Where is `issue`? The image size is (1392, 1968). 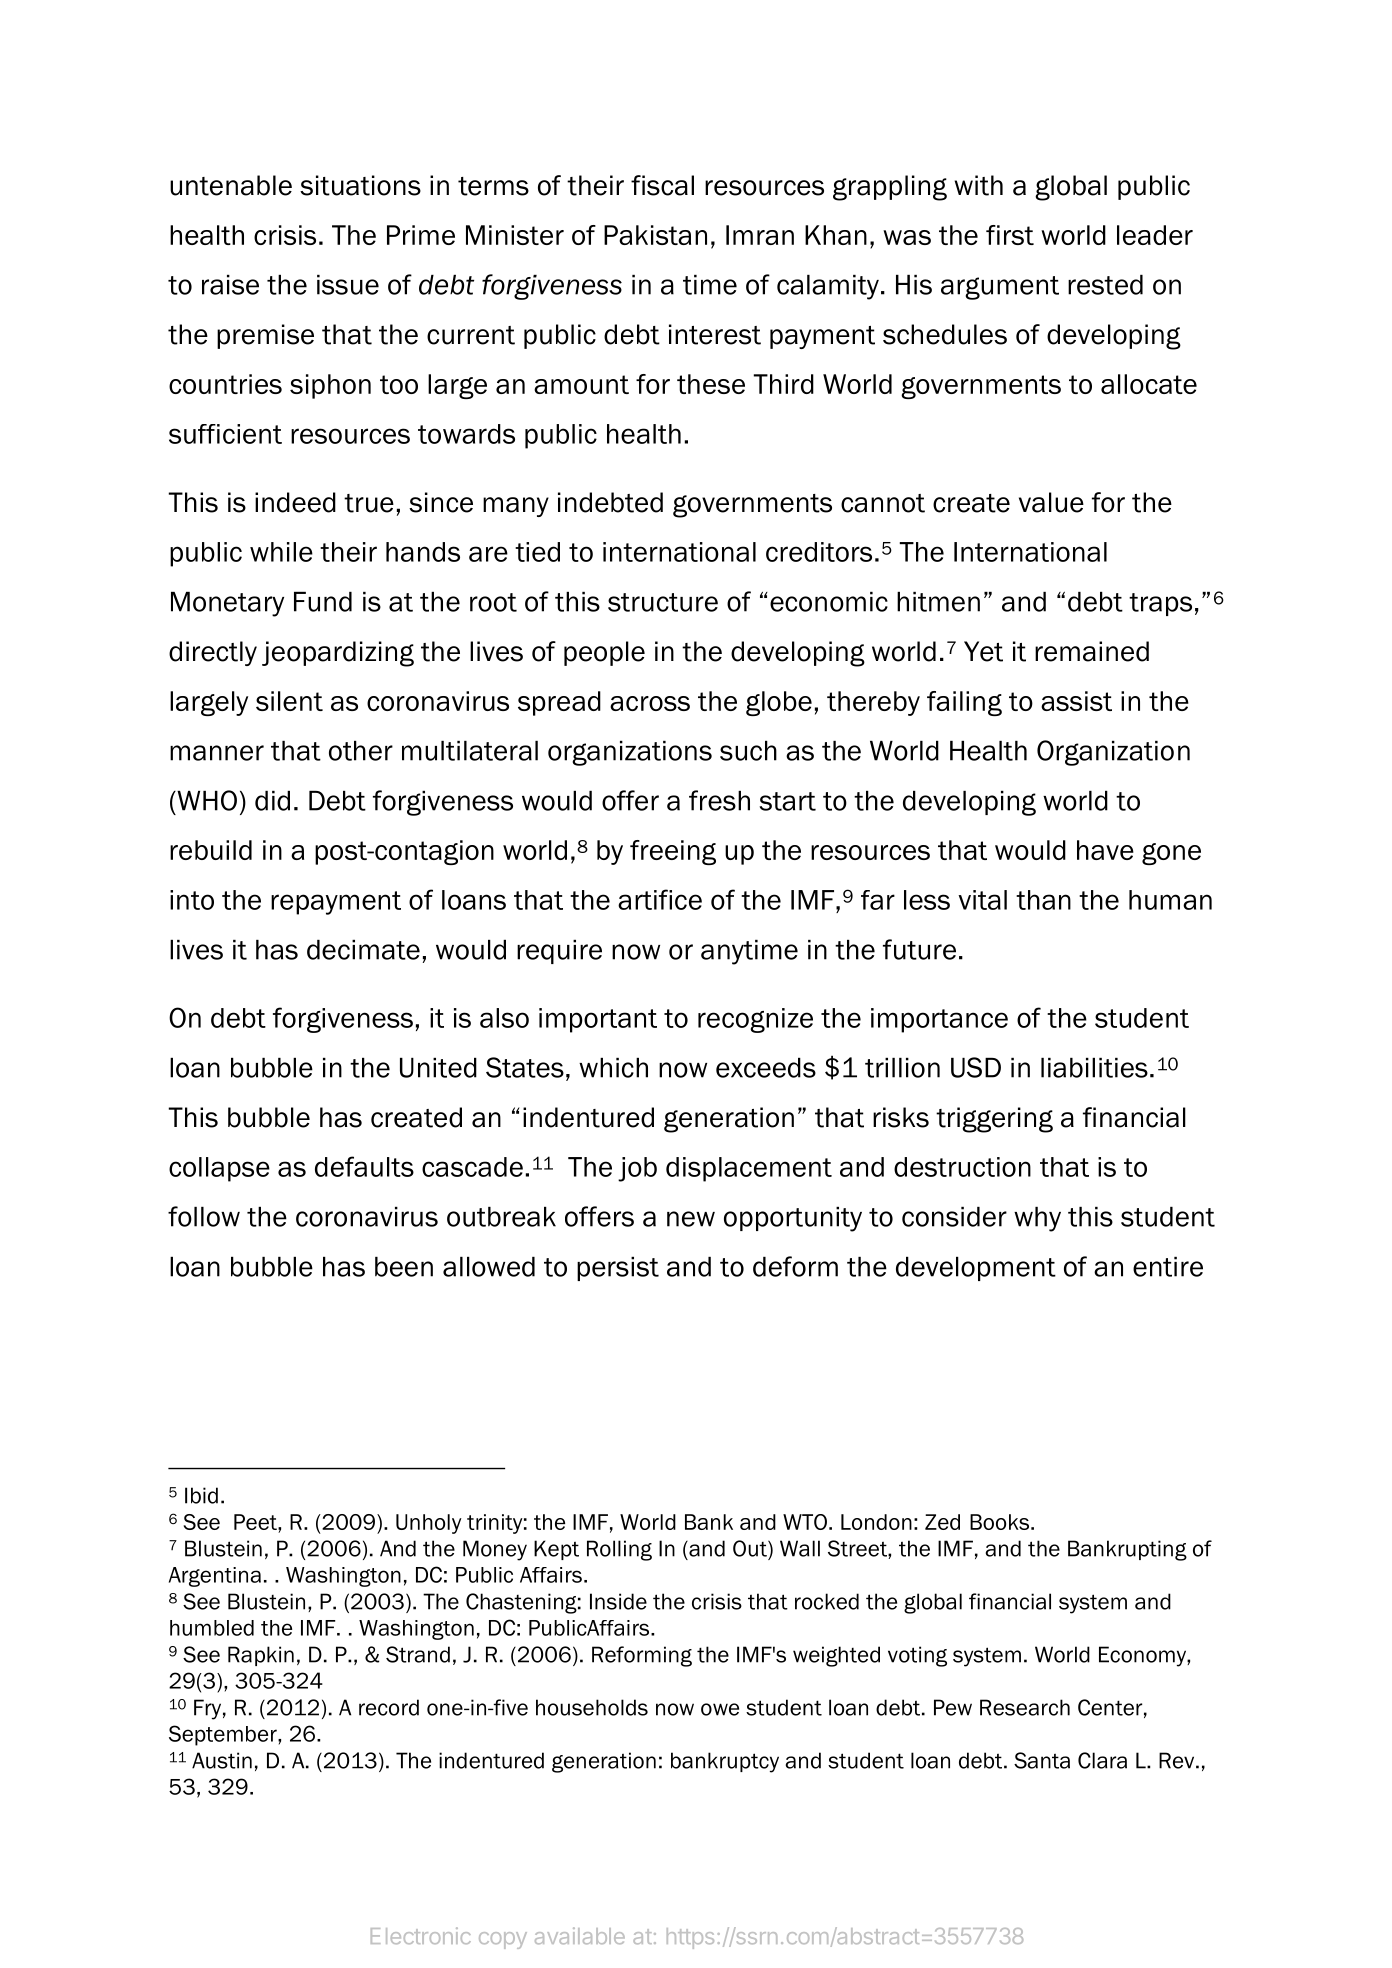
issue is located at coordinates (348, 285).
